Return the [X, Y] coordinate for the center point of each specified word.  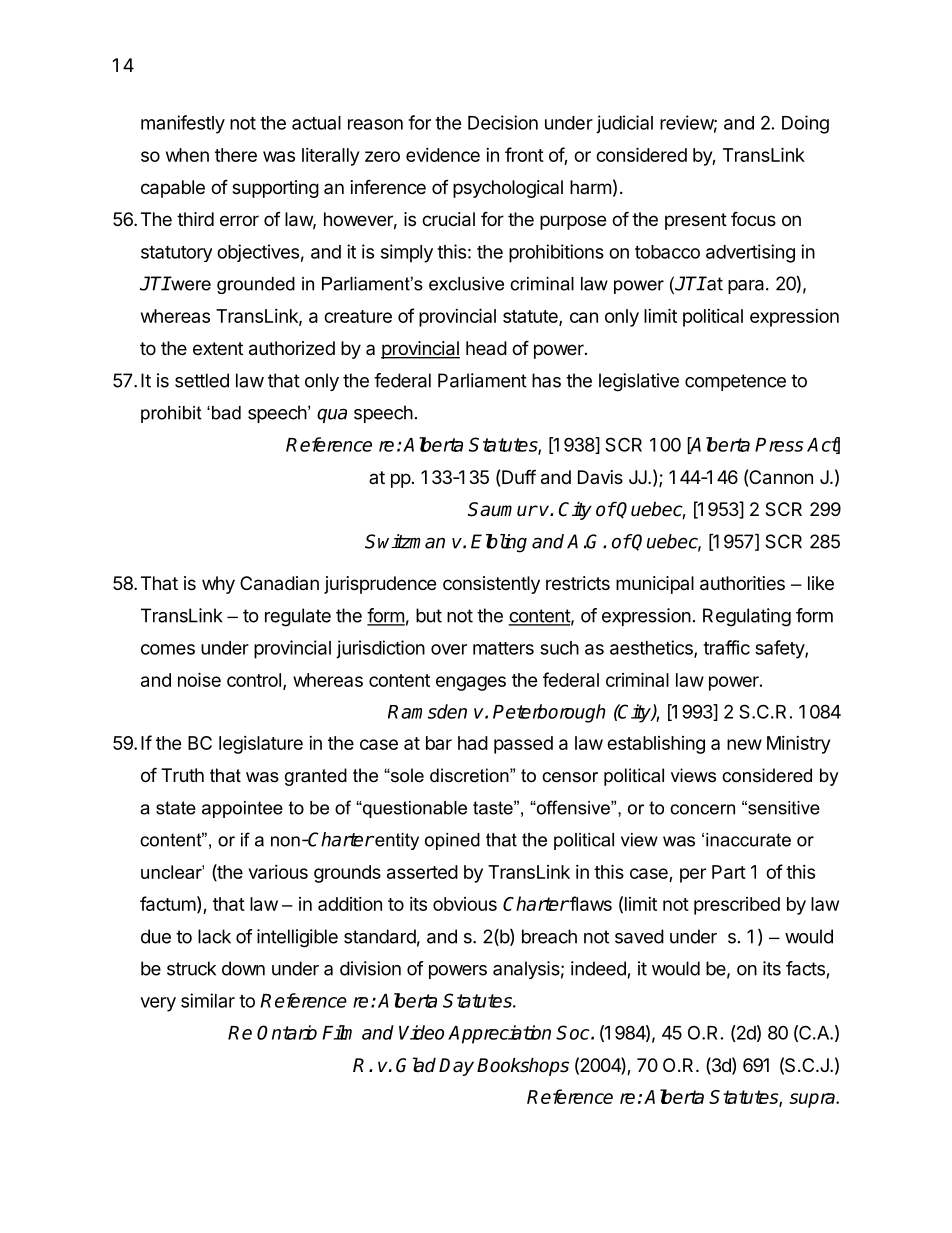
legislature [261, 745]
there [236, 155]
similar [208, 1000]
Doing [805, 124]
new [744, 744]
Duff [519, 476]
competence [735, 382]
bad [226, 413]
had [473, 743]
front [524, 154]
